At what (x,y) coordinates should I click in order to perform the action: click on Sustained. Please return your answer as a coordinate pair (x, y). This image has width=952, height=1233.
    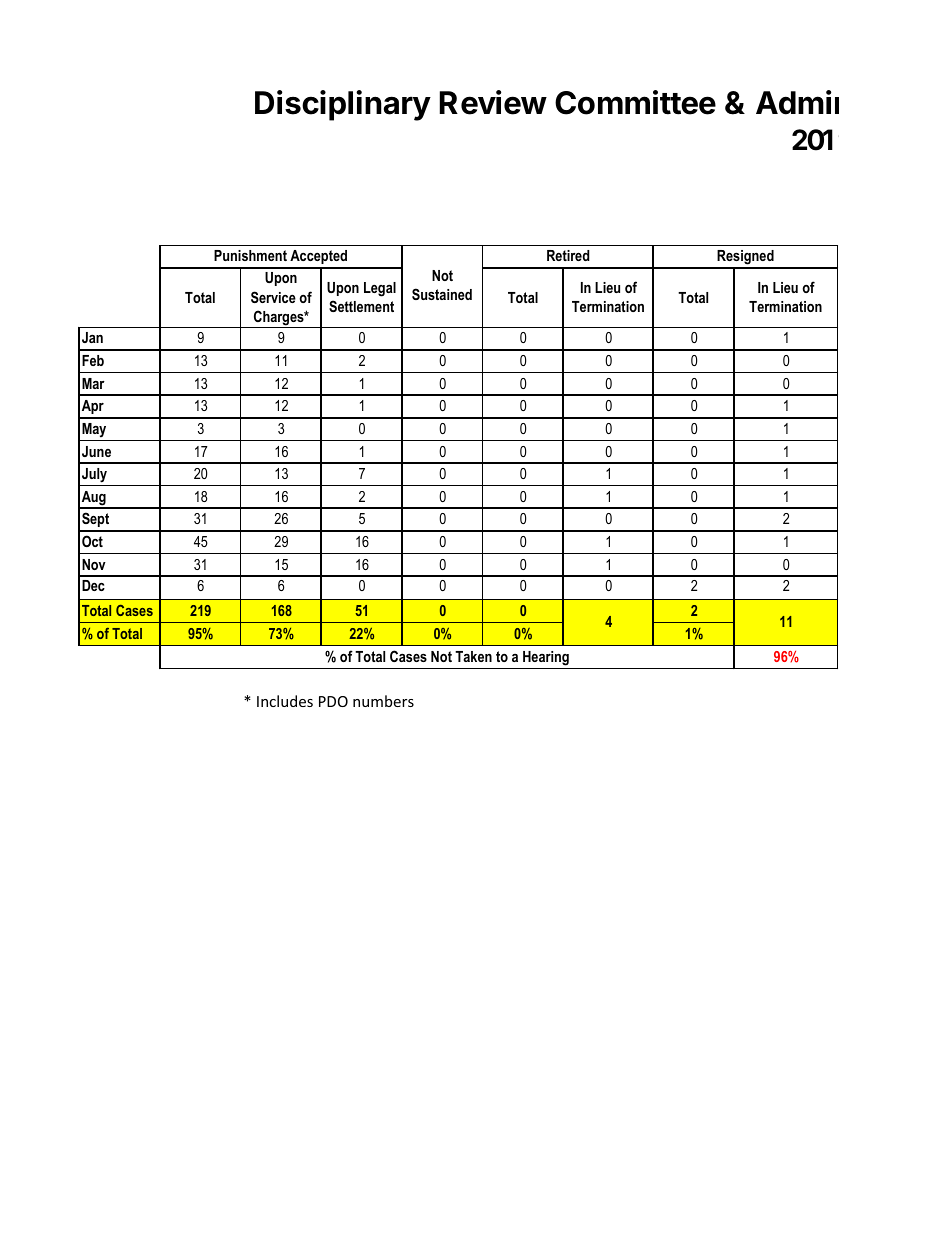
    Looking at the image, I should click on (442, 294).
